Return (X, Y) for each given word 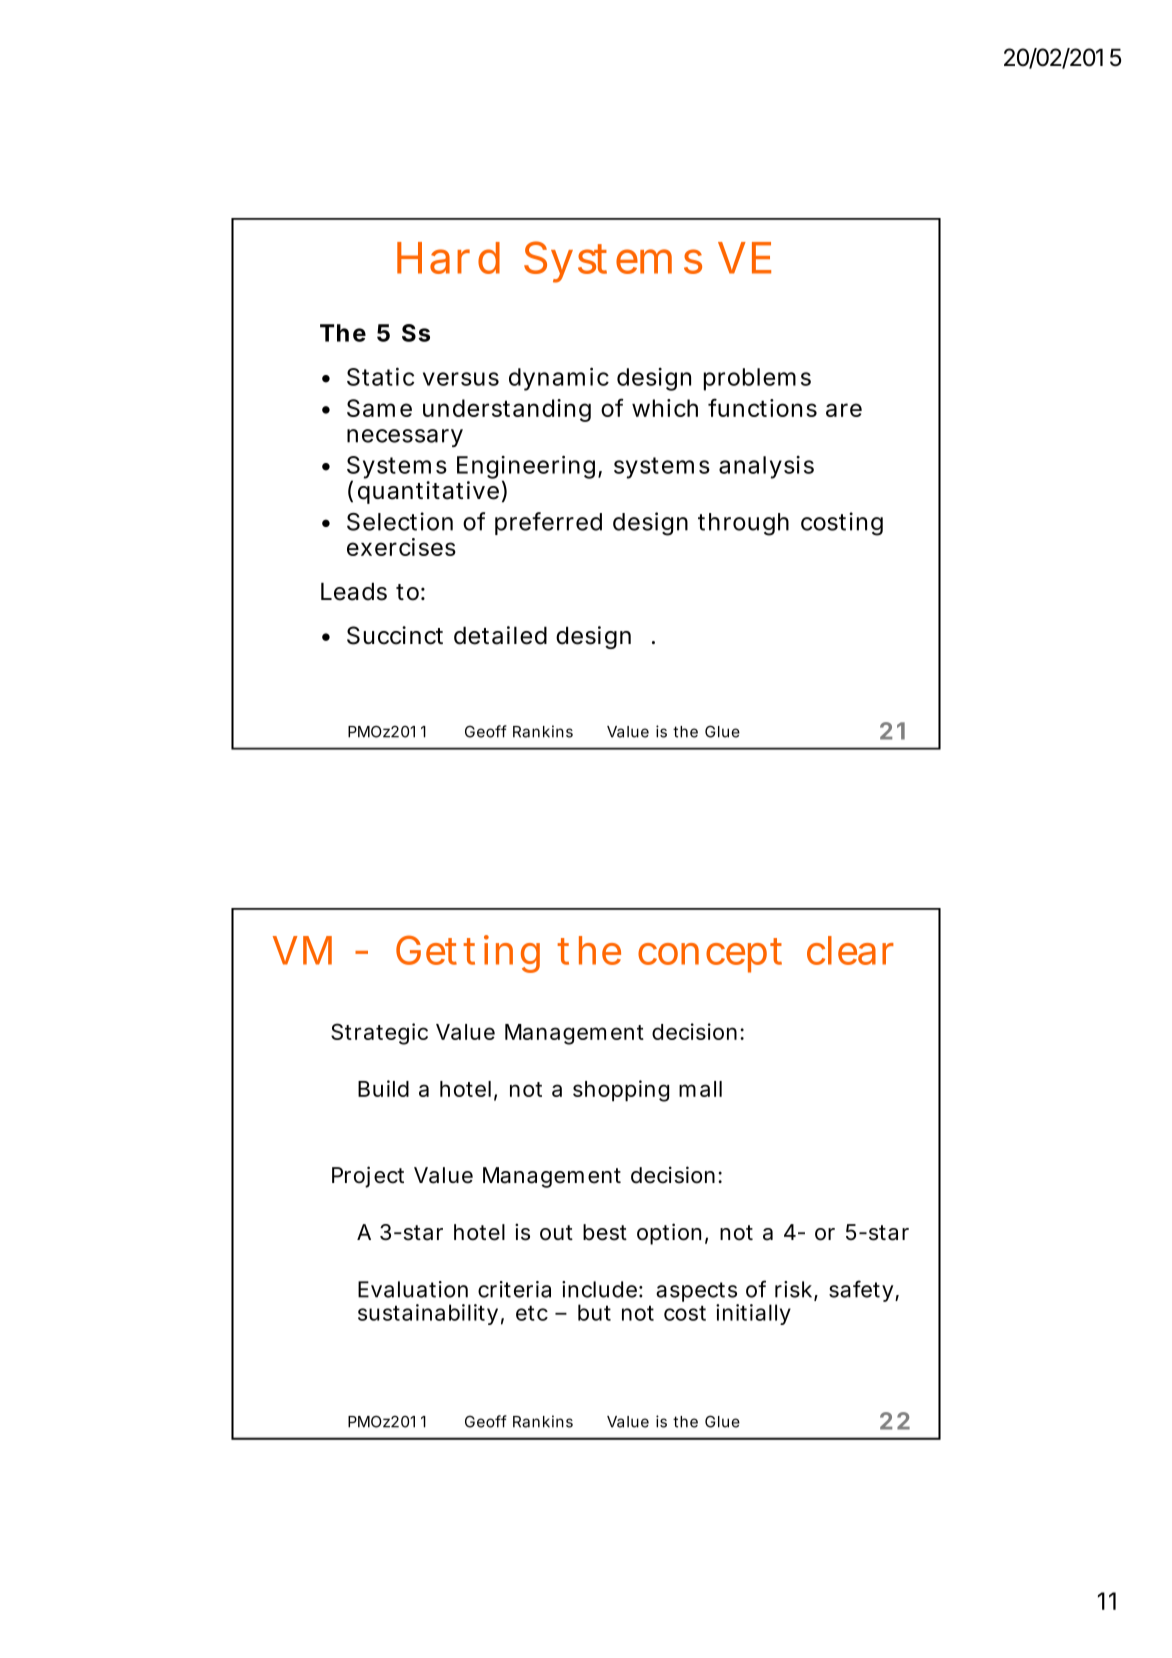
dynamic (559, 379)
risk (795, 1290)
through (743, 524)
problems (757, 379)
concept (710, 955)
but (594, 1312)
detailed (500, 635)
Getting (468, 954)
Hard (448, 258)
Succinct (395, 635)
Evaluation (413, 1289)
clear (850, 950)
